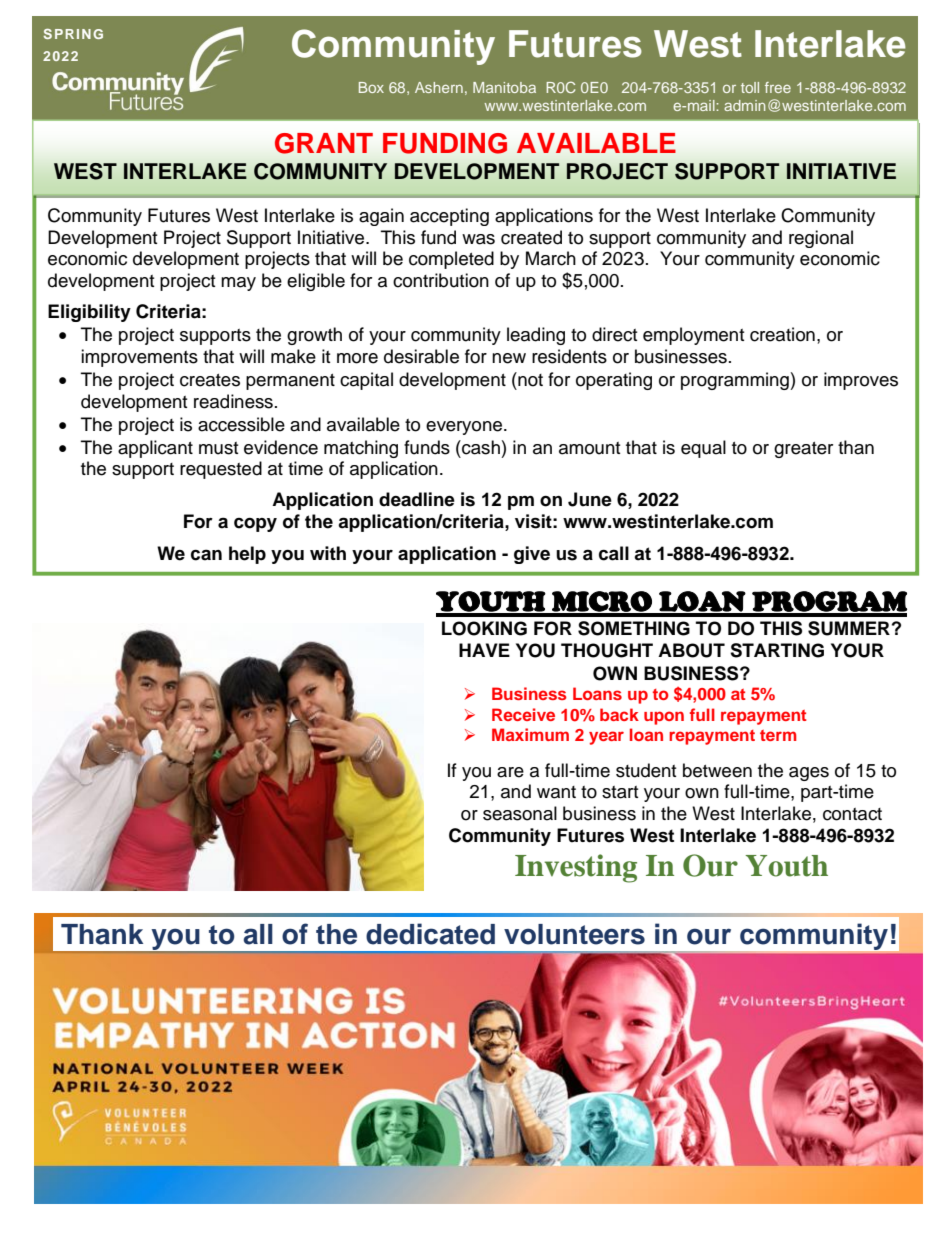  I want to click on help, so click(247, 555).
